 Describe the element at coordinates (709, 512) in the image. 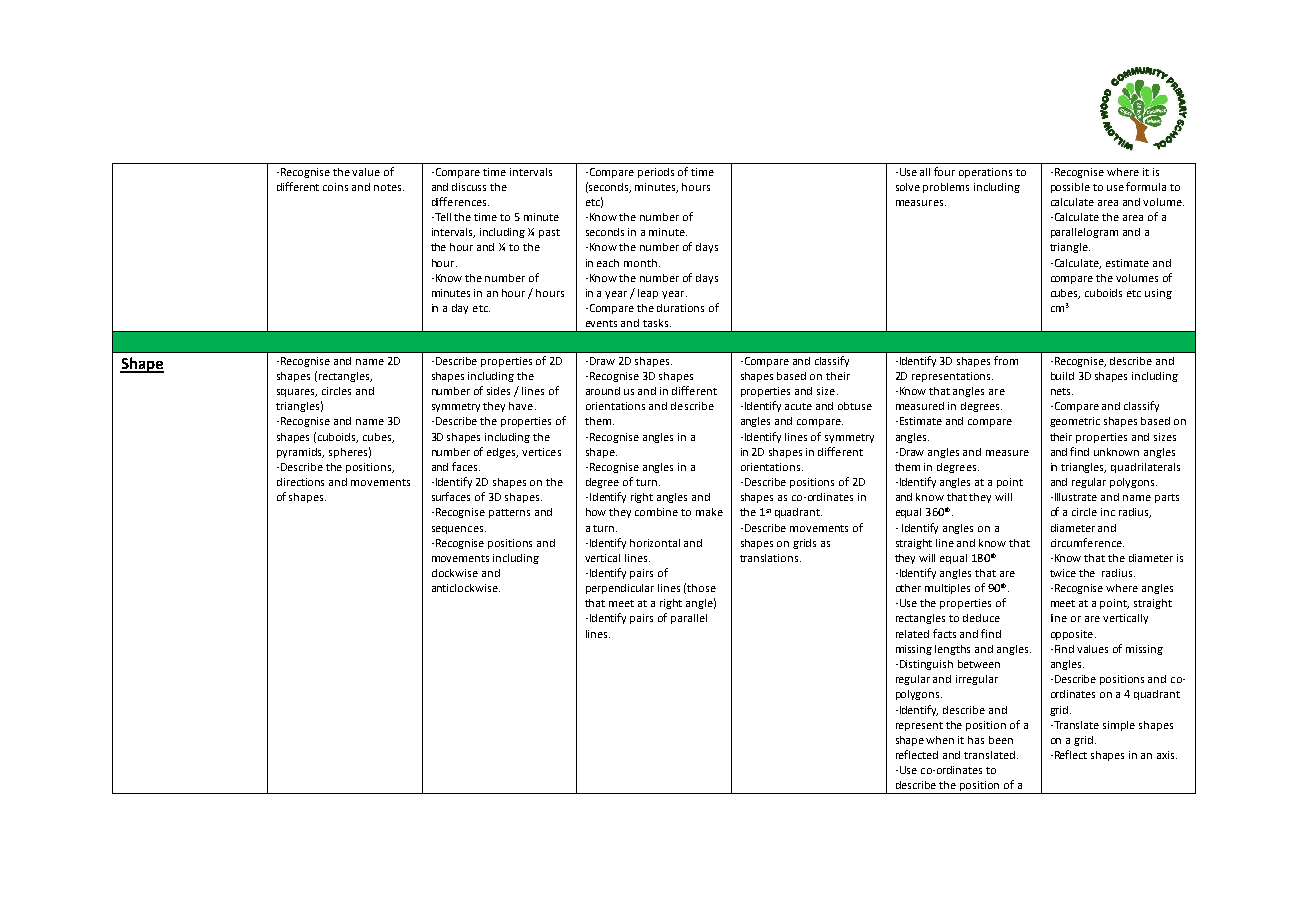

I see `make` at that location.
